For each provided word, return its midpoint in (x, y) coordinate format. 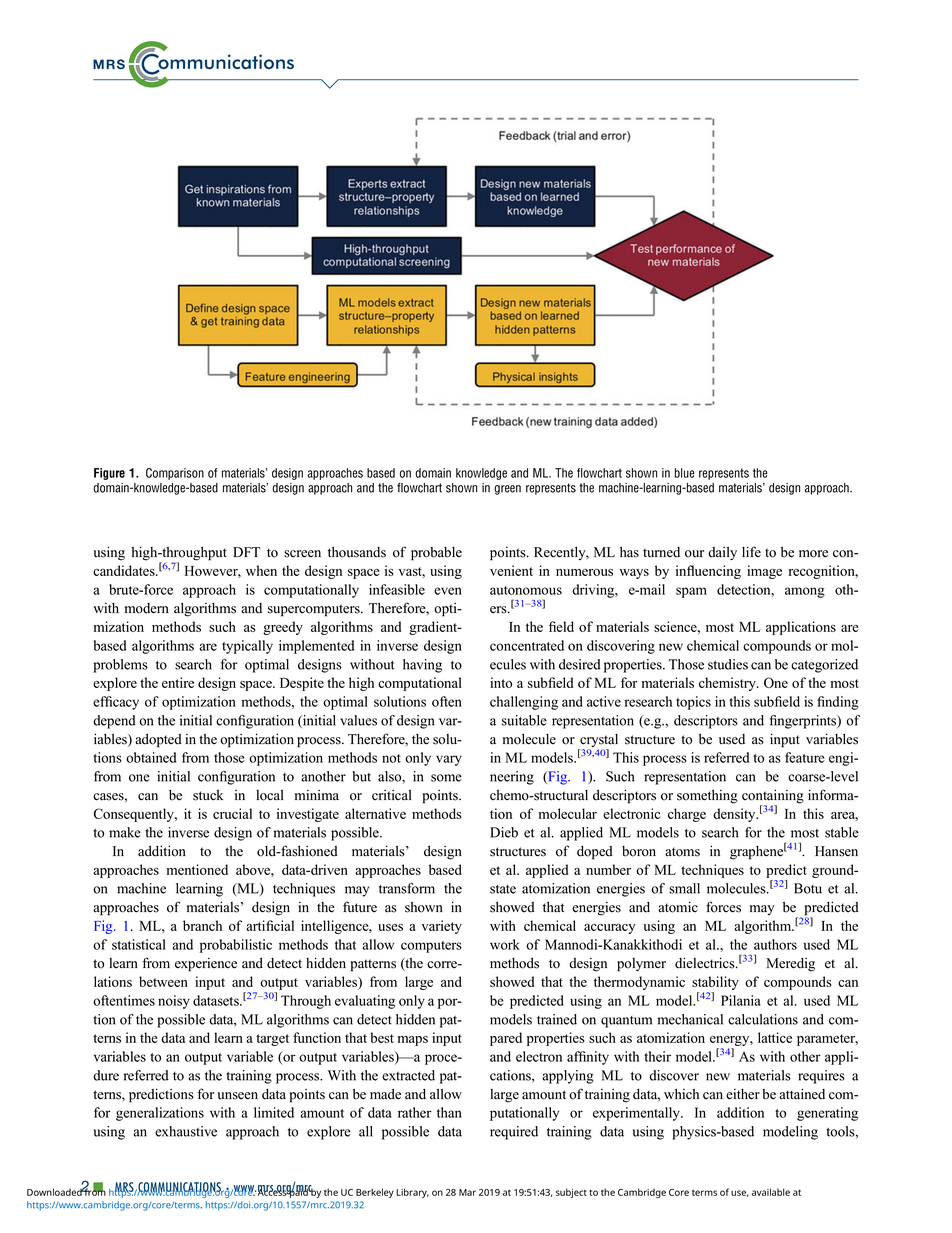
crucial (232, 813)
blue (684, 473)
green (507, 490)
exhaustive (186, 1131)
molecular (568, 813)
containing (773, 797)
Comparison (175, 474)
